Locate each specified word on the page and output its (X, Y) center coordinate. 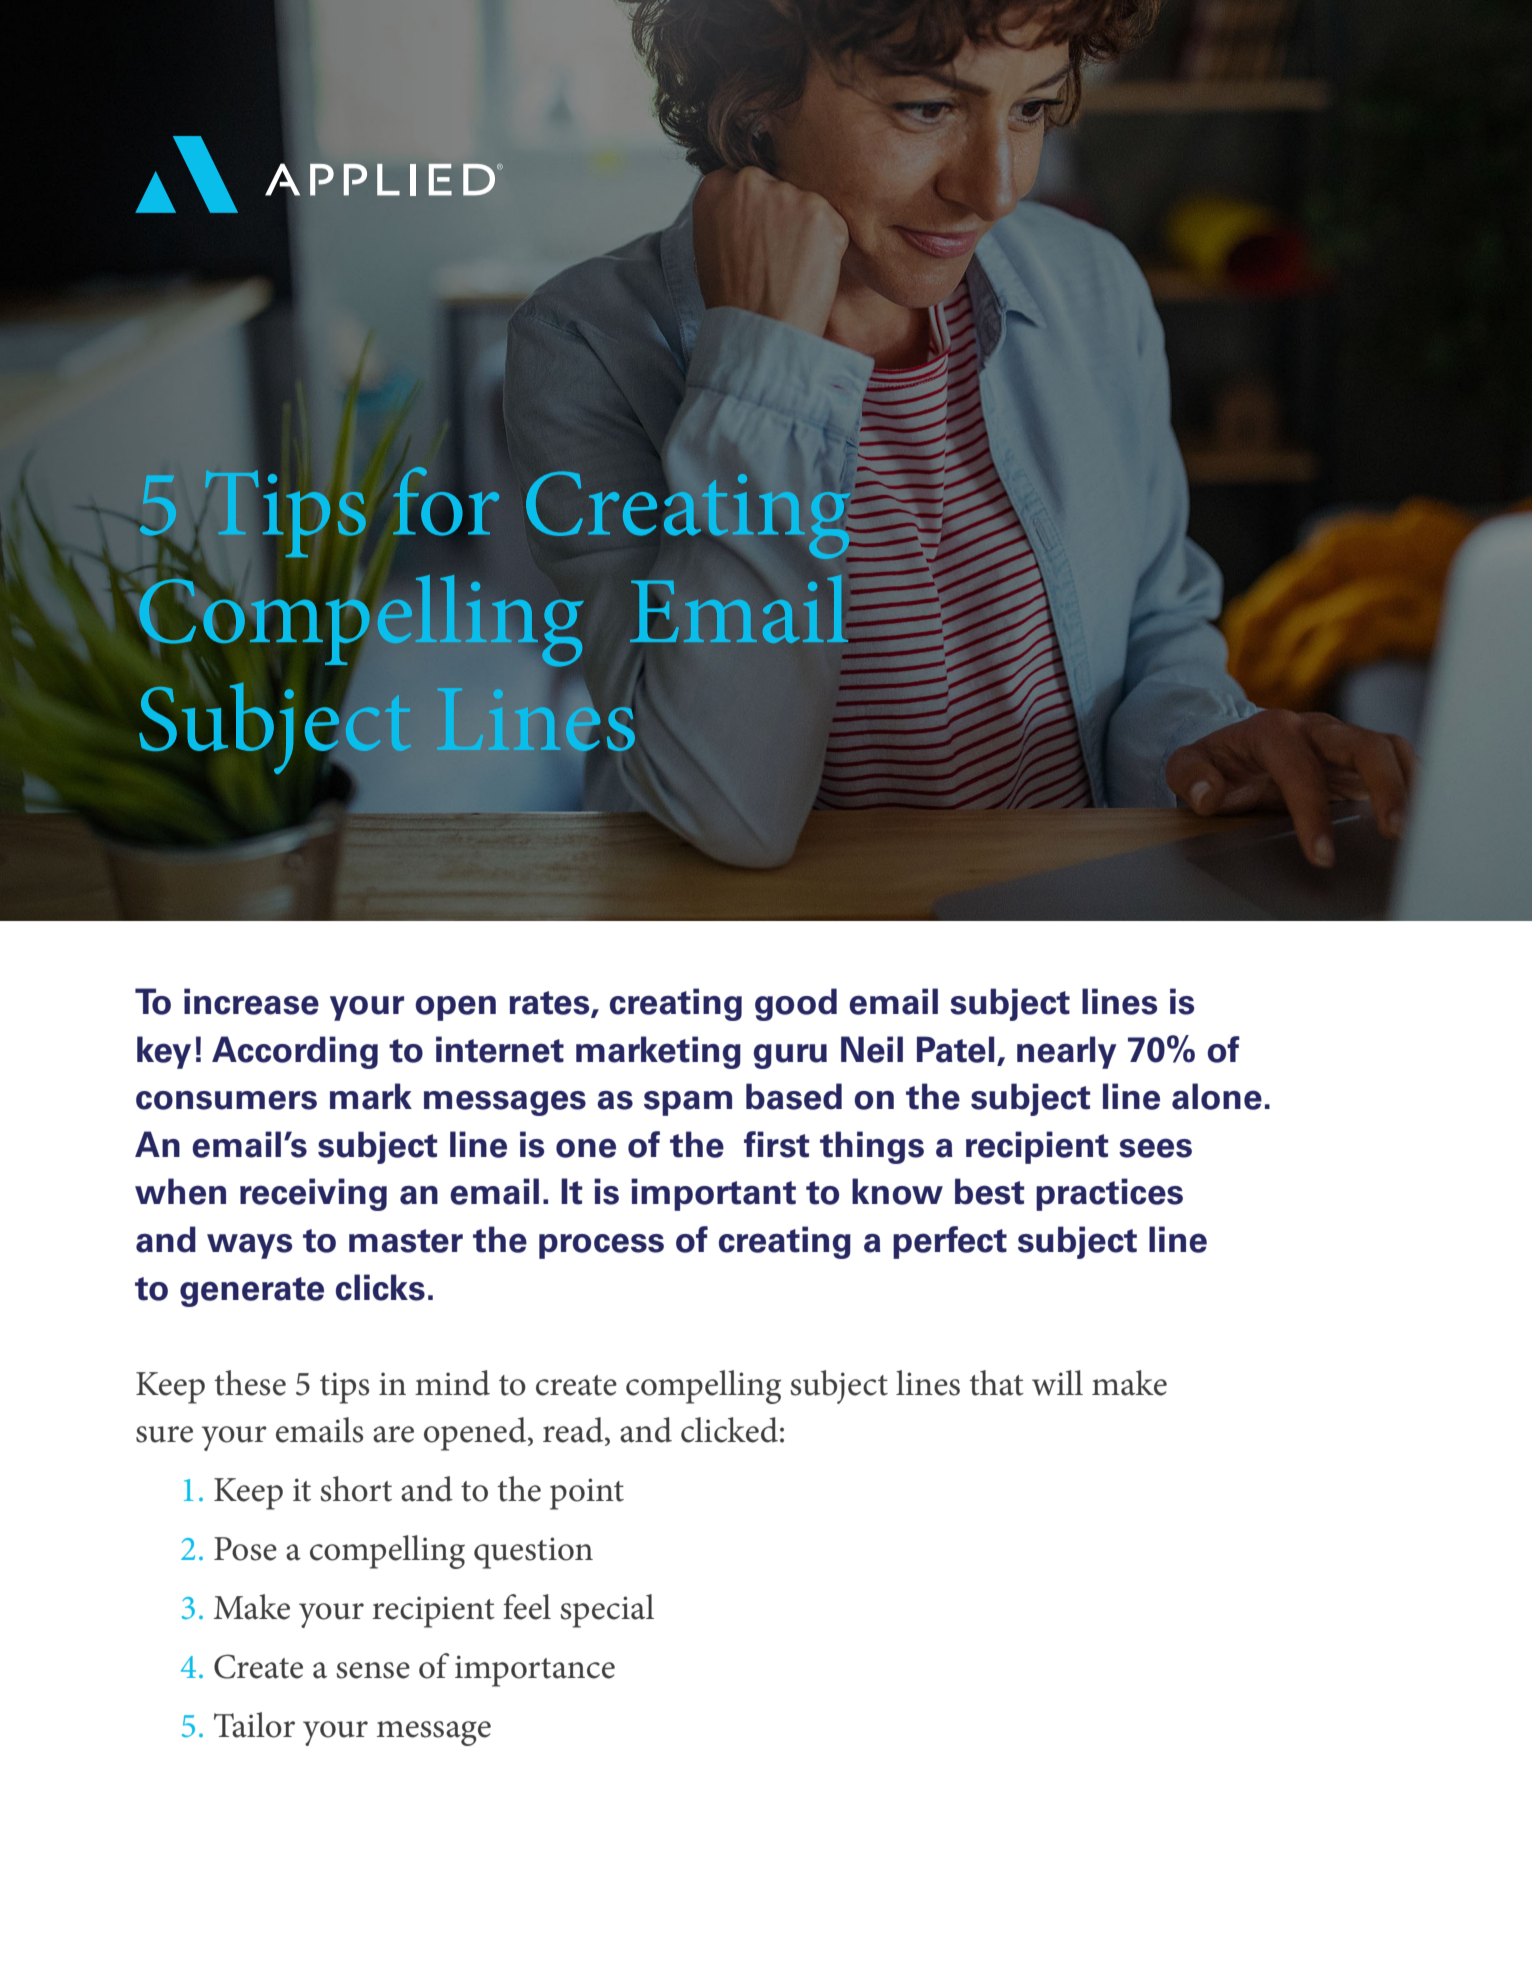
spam (688, 1103)
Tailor (254, 1725)
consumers (226, 1100)
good (796, 1004)
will (1057, 1383)
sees (1155, 1148)
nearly (1067, 1052)
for (446, 501)
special (607, 1611)
